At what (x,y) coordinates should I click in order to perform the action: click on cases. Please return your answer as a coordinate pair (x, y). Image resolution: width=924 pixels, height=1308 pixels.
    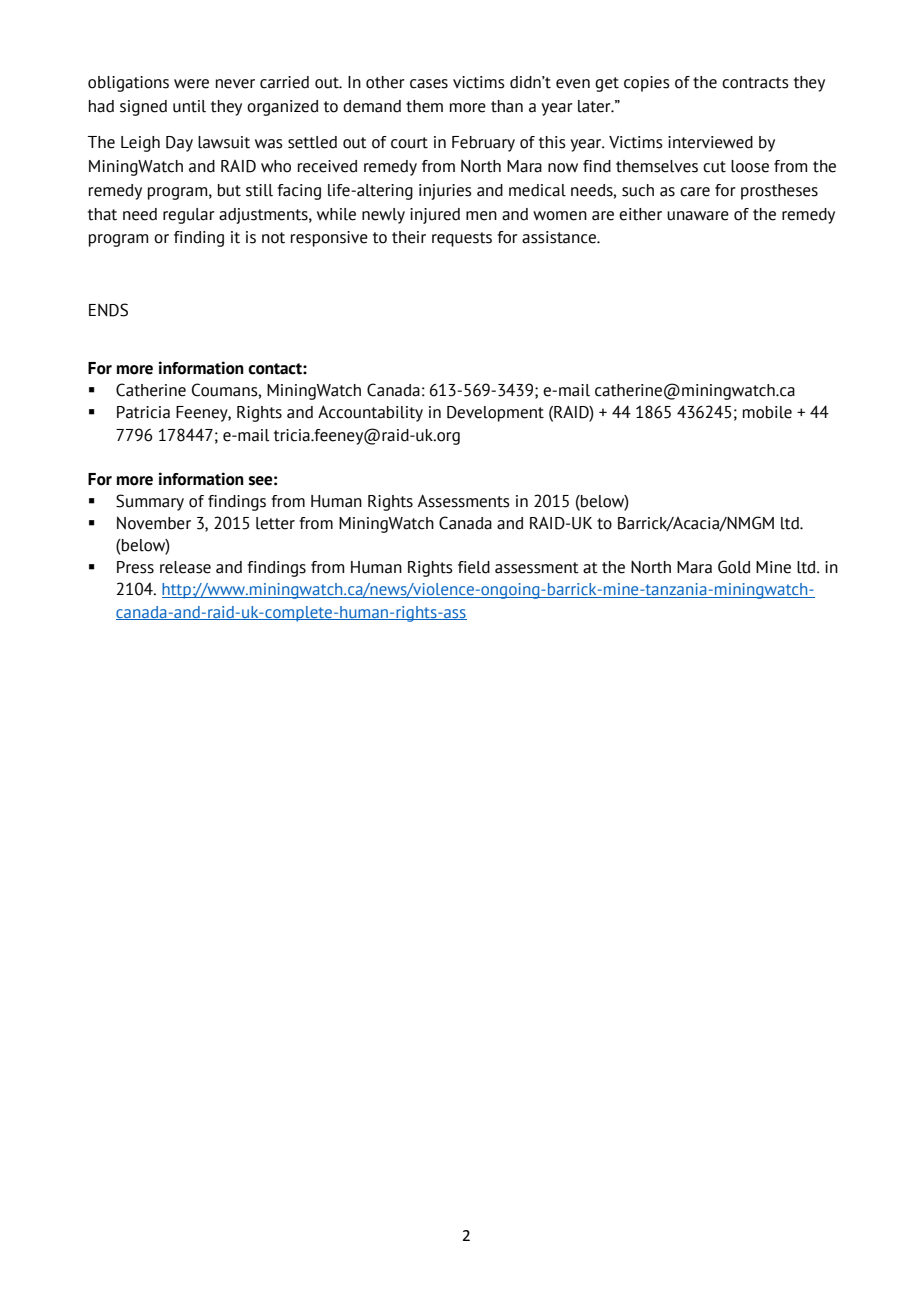
    Looking at the image, I should click on (429, 84).
